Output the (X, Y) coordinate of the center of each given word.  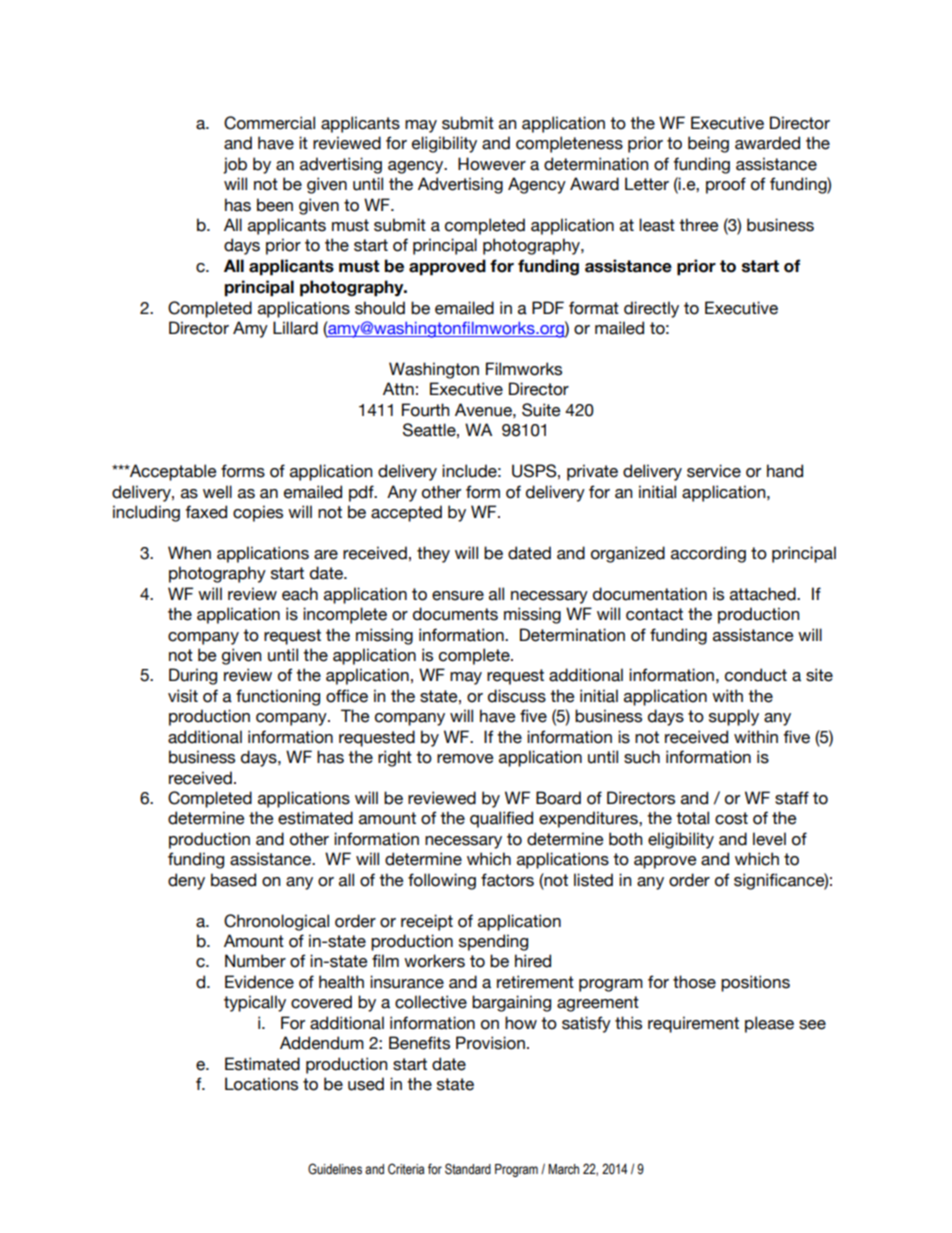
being (708, 144)
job (235, 165)
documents (455, 614)
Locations (261, 1084)
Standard (468, 1169)
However (492, 164)
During (193, 676)
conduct (756, 675)
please (769, 1024)
